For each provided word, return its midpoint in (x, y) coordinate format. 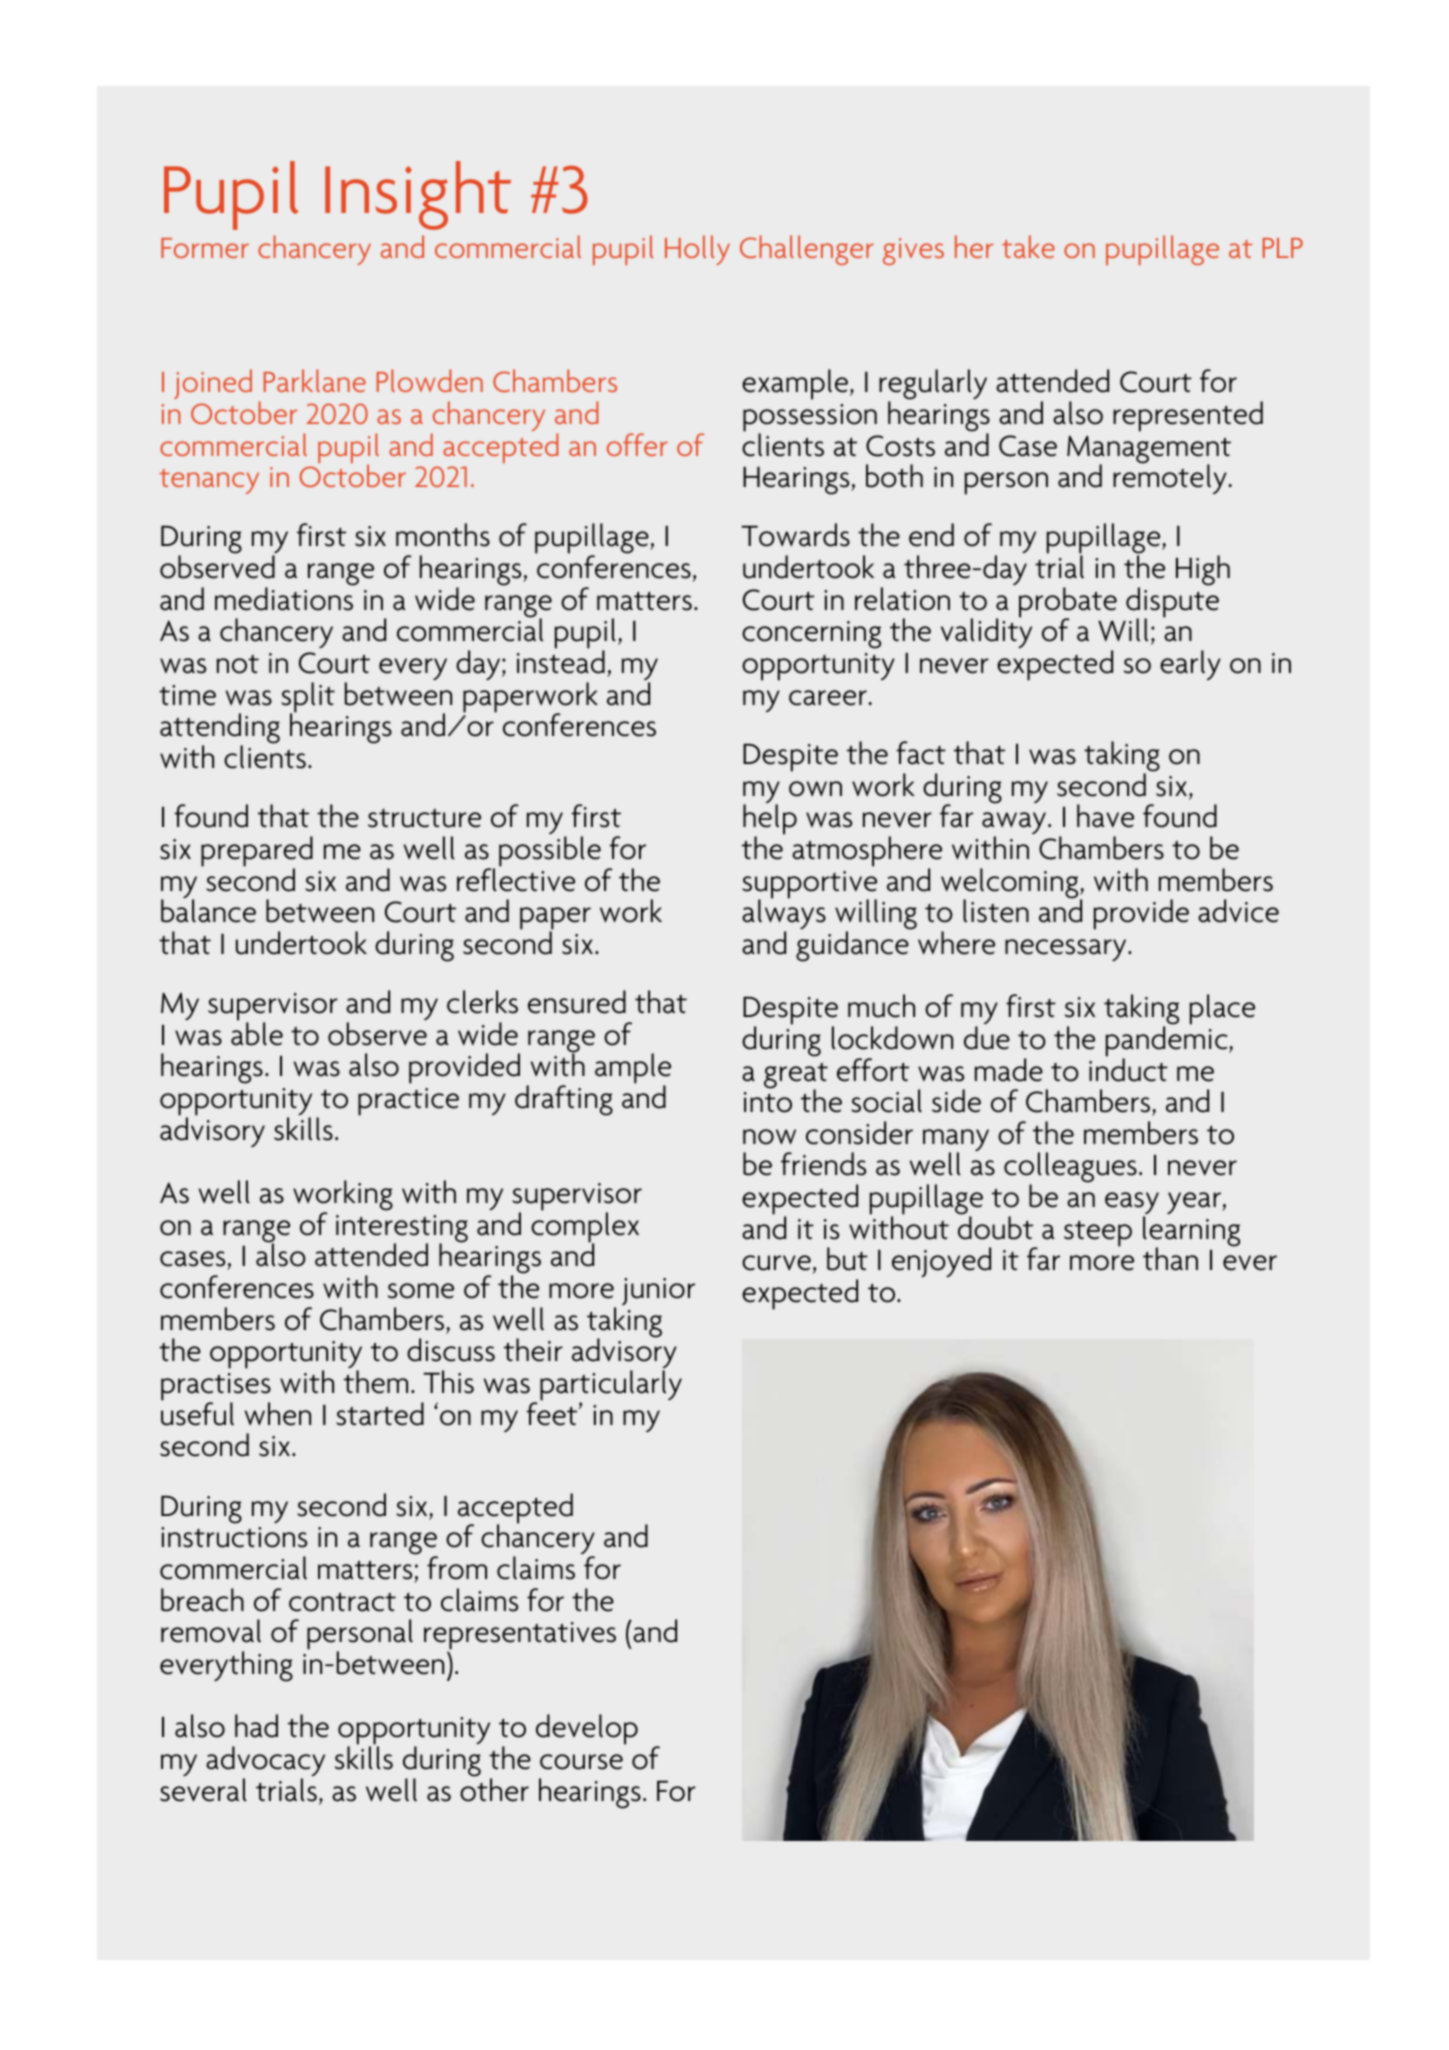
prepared (257, 852)
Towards (795, 535)
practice (408, 1102)
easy (1132, 1204)
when (278, 1414)
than (1170, 1259)
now (769, 1137)
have (1105, 816)
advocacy (265, 1762)
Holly (697, 250)
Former (205, 248)
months (443, 535)
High (1203, 570)
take (1028, 246)
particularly (611, 1386)
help (770, 821)
